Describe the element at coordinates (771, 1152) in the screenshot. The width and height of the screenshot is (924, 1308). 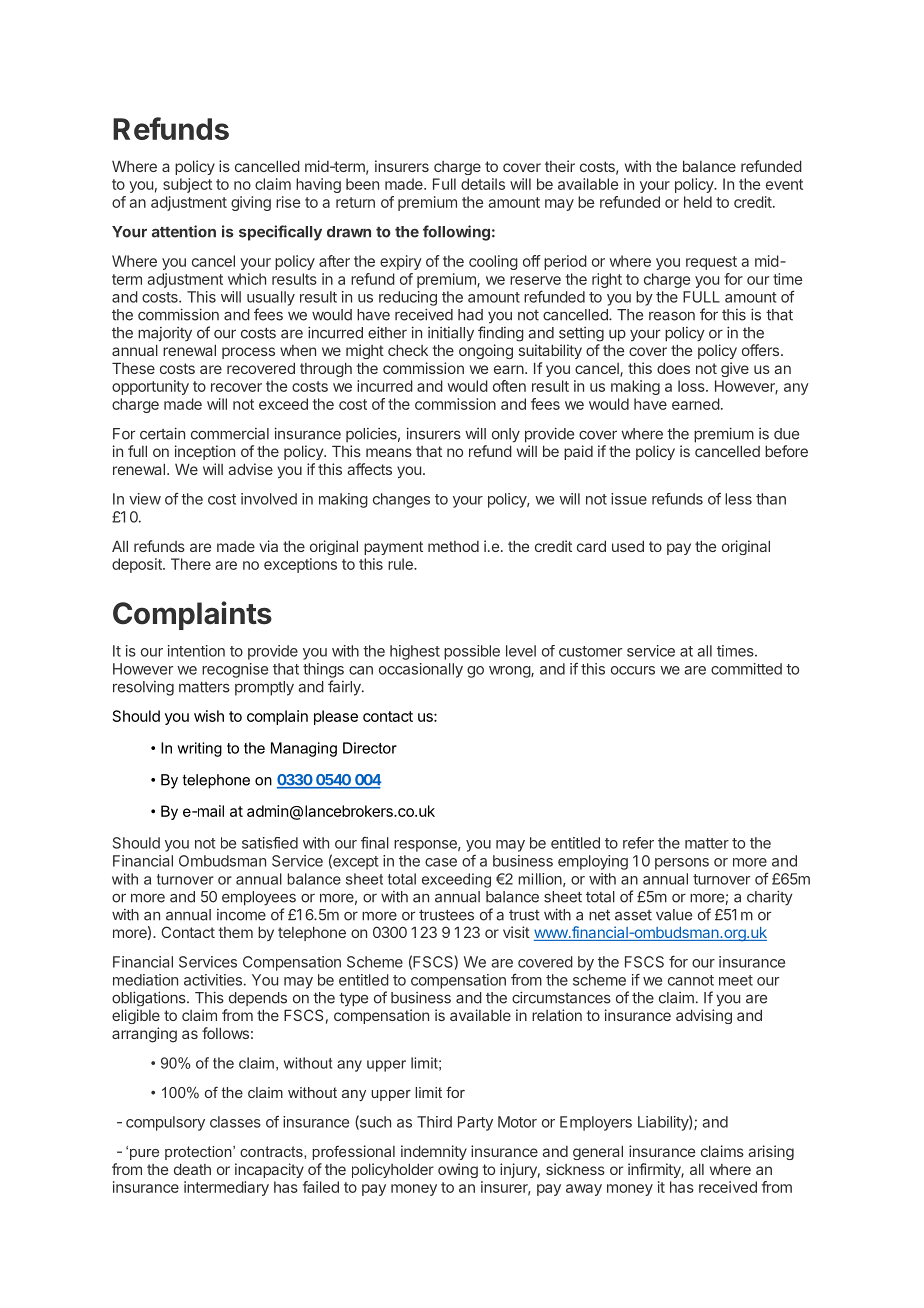
I see `arising` at that location.
